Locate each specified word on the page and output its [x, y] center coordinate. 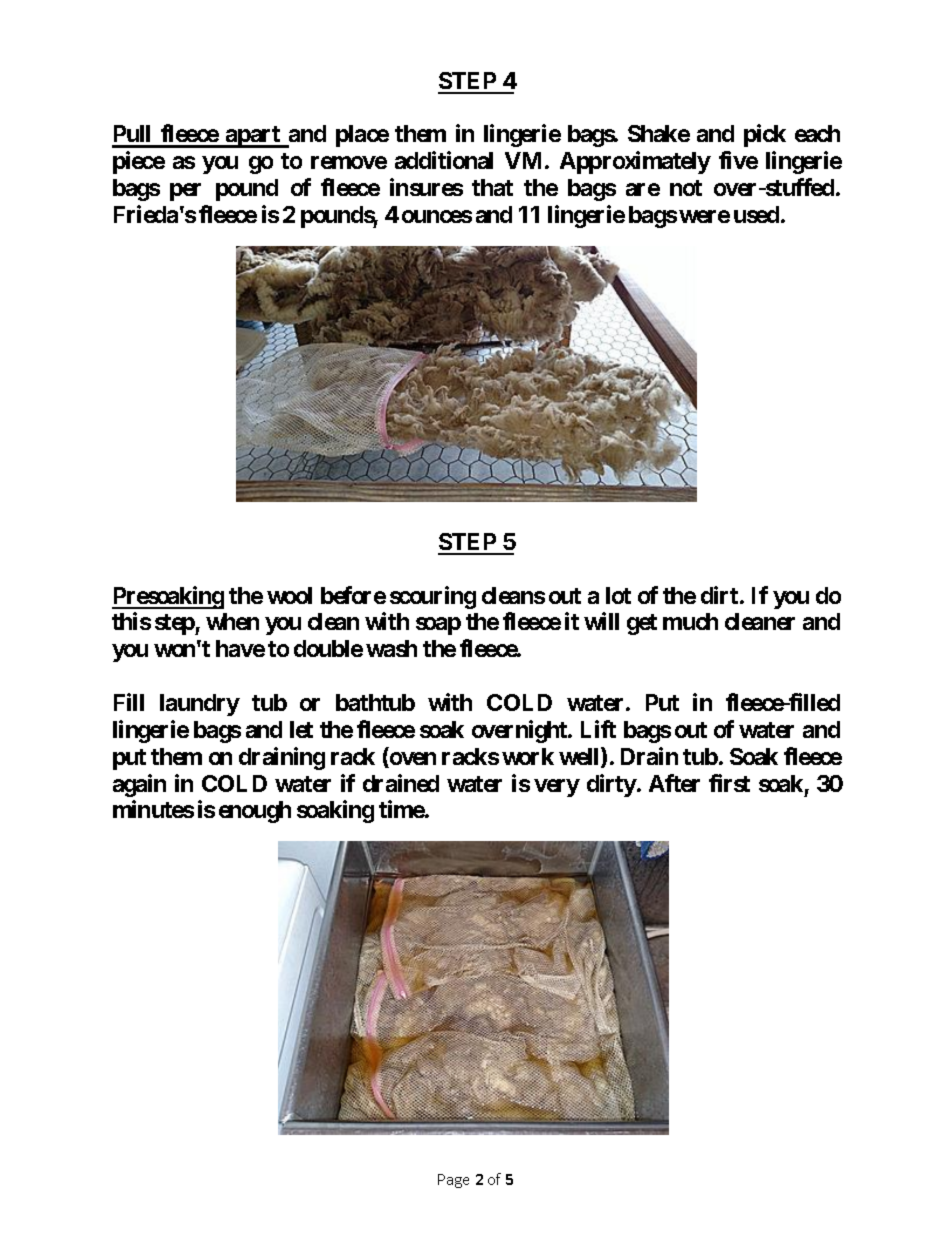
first [729, 783]
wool [289, 595]
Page [453, 1181]
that [492, 187]
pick [765, 135]
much [690, 621]
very [557, 788]
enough [255, 812]
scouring [433, 597]
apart [253, 137]
